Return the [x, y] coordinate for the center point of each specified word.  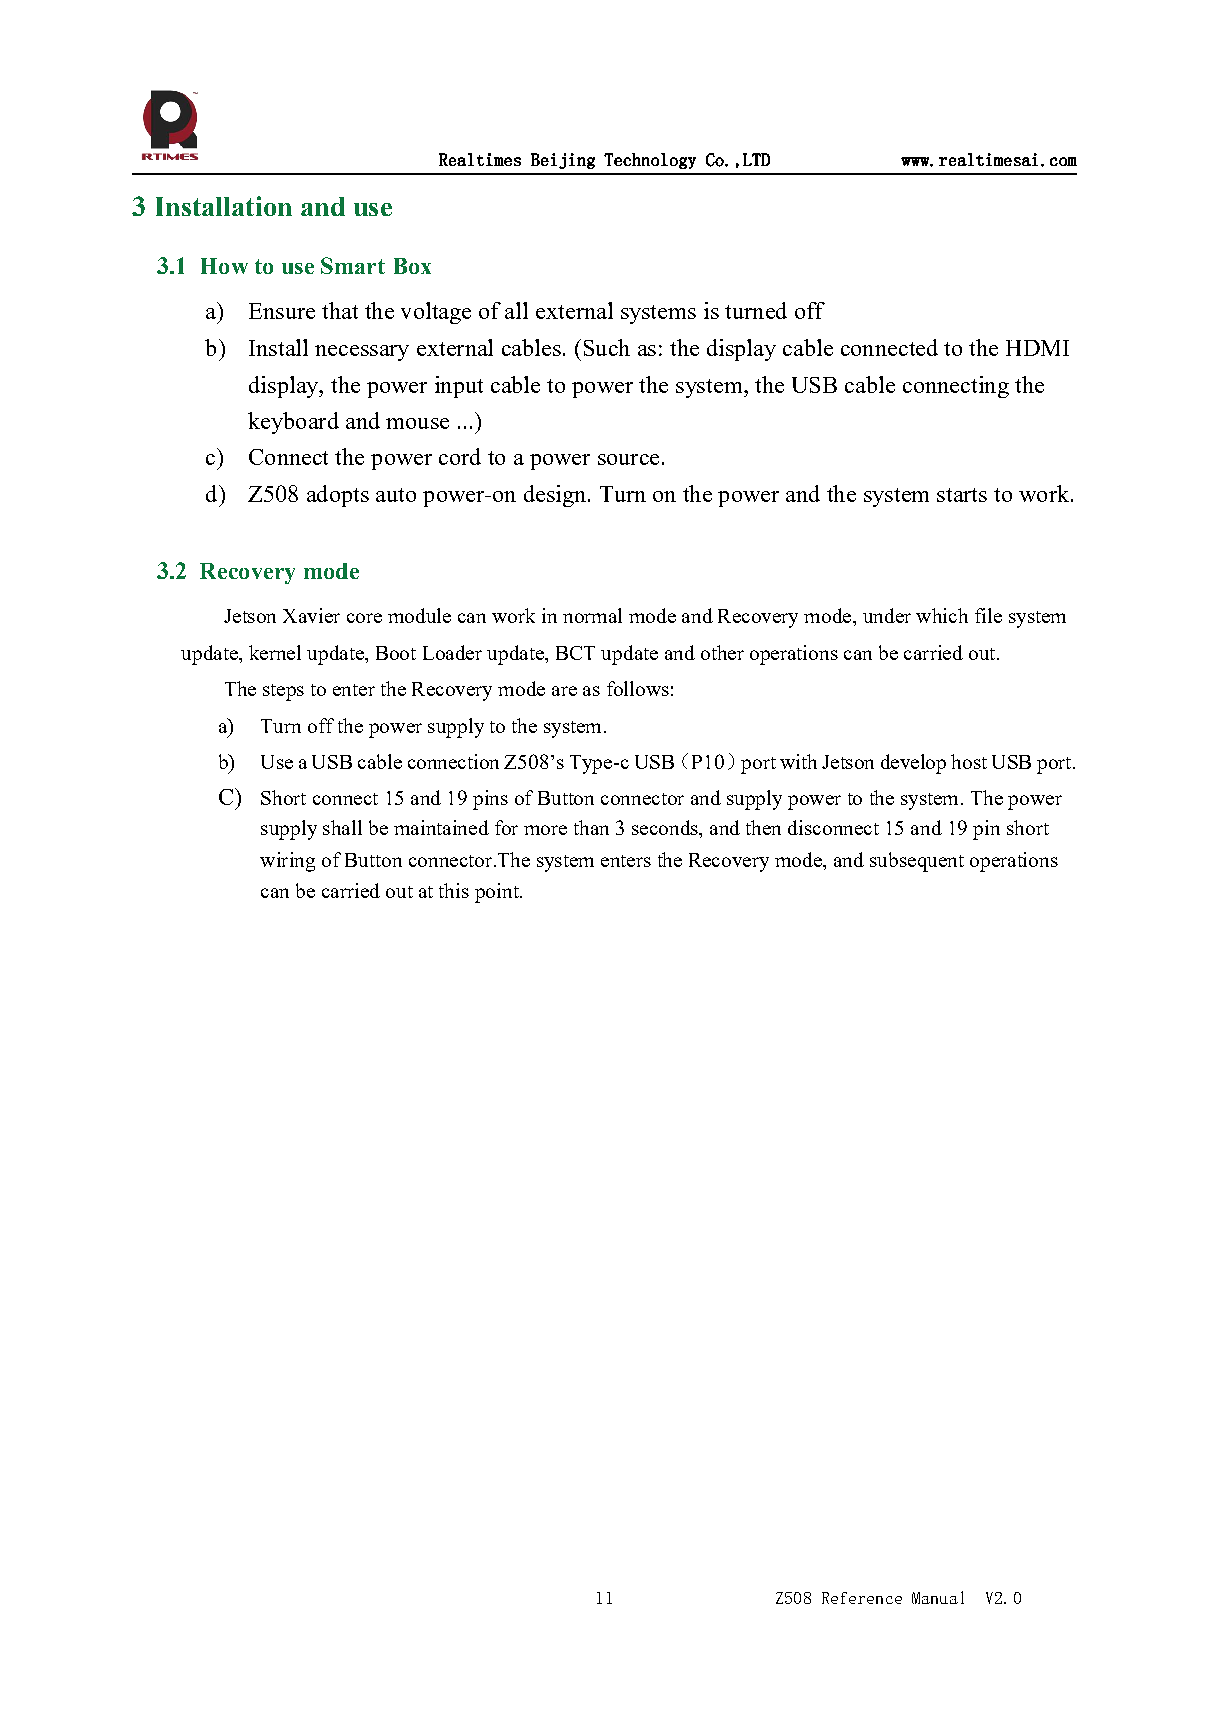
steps [283, 692]
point [498, 893]
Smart [353, 265]
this [454, 890]
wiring [287, 862]
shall [342, 827]
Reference [862, 1598]
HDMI [1037, 348]
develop [913, 764]
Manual [938, 1597]
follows [638, 688]
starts [962, 495]
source [628, 459]
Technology [650, 161]
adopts [338, 496]
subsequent [917, 862]
